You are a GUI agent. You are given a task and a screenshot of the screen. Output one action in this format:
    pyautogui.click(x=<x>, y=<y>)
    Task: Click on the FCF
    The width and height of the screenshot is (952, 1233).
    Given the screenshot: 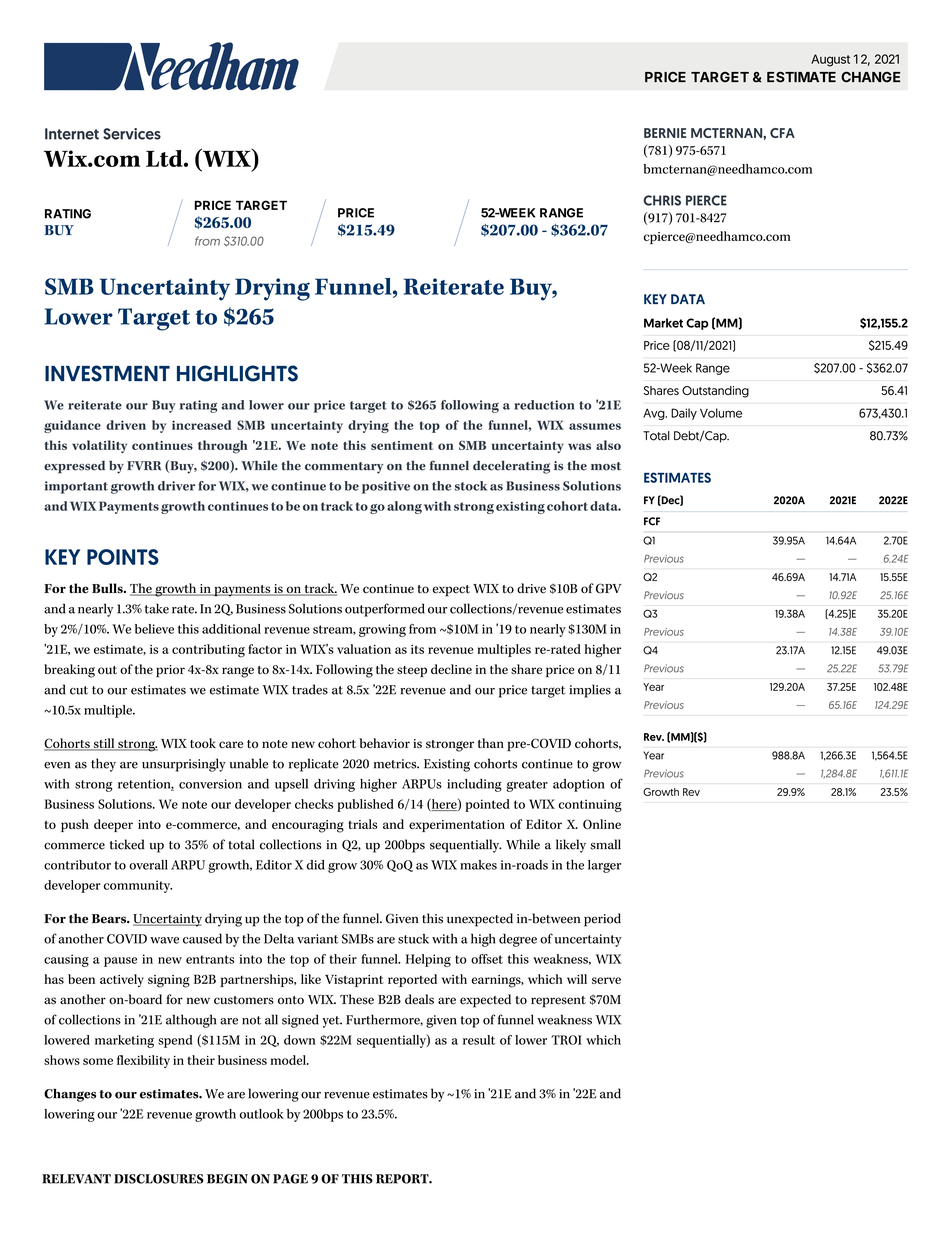 What is the action you would take?
    pyautogui.click(x=652, y=521)
